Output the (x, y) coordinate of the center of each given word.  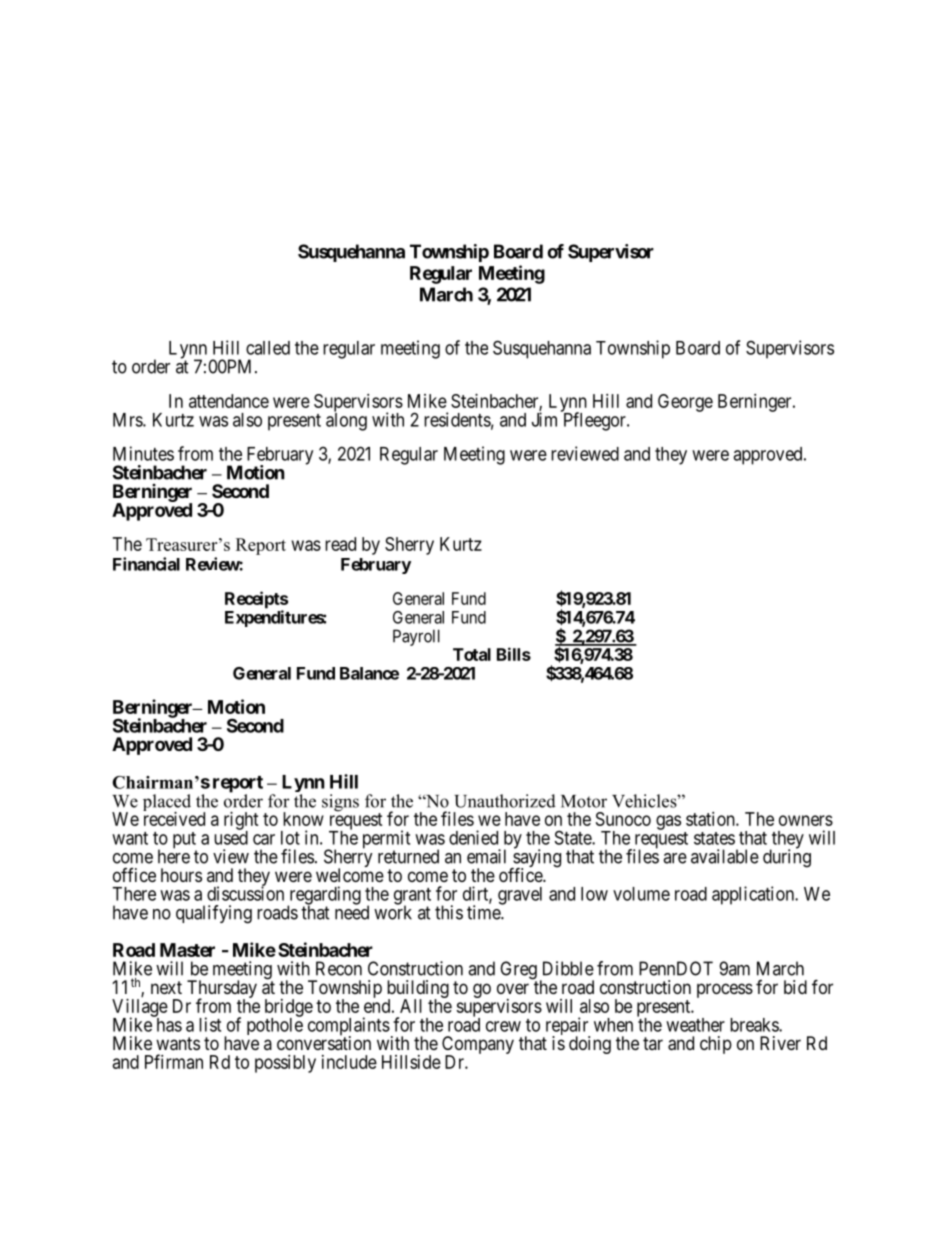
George (685, 403)
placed (167, 804)
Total (472, 654)
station (711, 819)
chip (716, 1045)
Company (478, 1046)
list (210, 1024)
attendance (229, 401)
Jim (544, 419)
